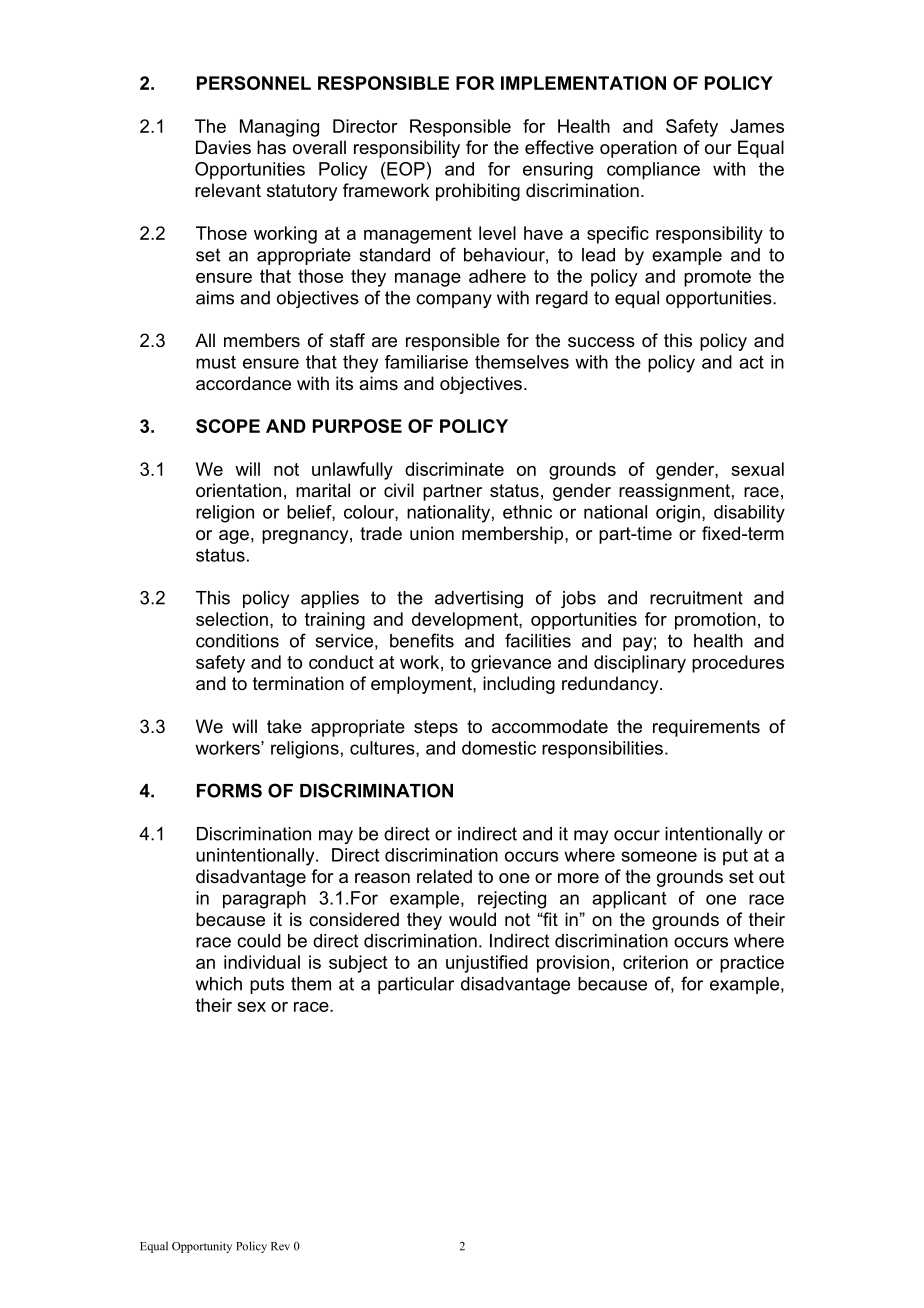 Image resolution: width=924 pixels, height=1308 pixels. I want to click on procedures, so click(738, 664).
